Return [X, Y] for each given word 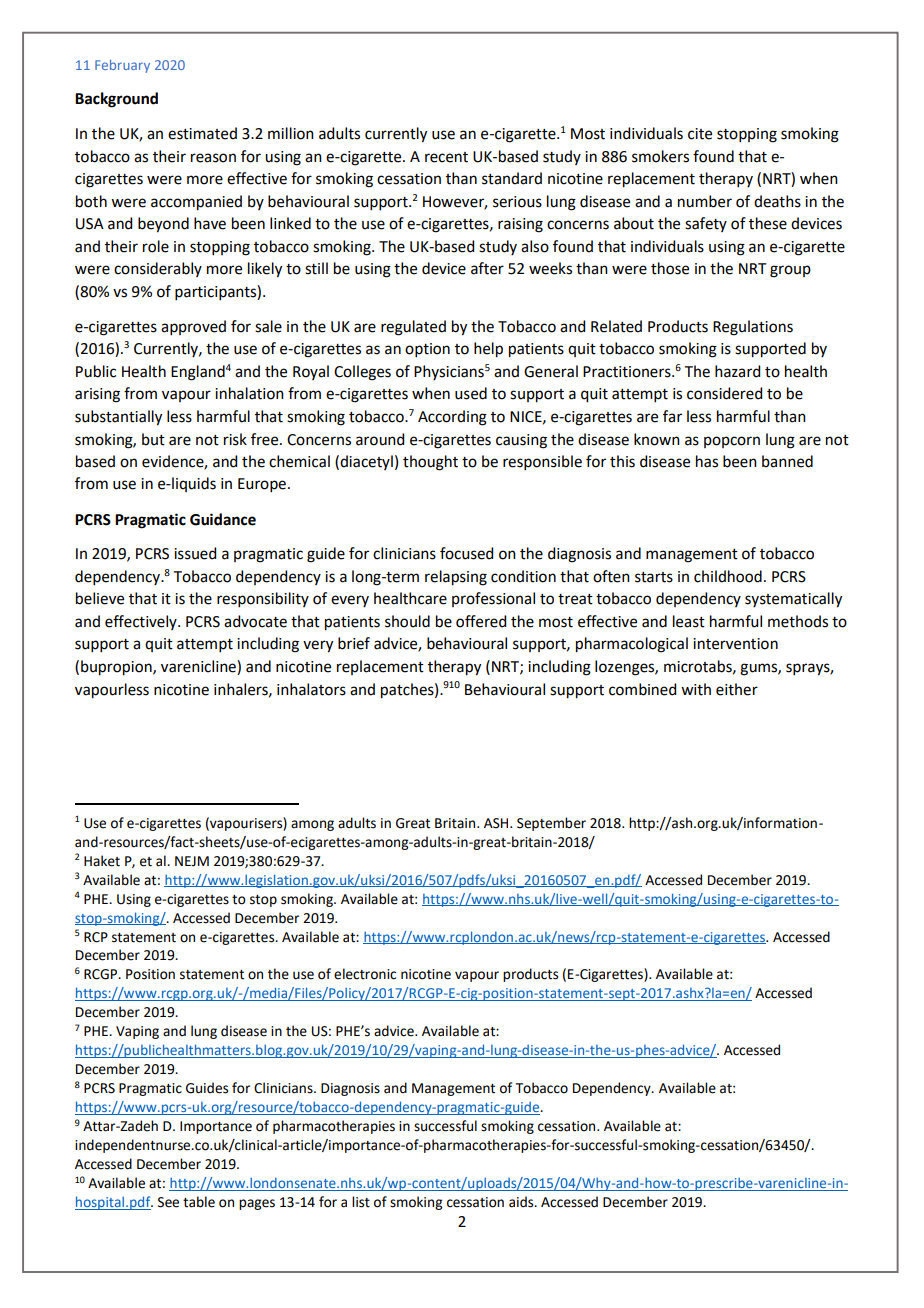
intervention [735, 644]
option [427, 350]
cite [700, 134]
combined [642, 689]
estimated [202, 133]
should [407, 621]
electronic [365, 974]
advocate [255, 621]
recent [446, 157]
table [199, 1202]
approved [193, 327]
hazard [737, 371]
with [696, 689]
